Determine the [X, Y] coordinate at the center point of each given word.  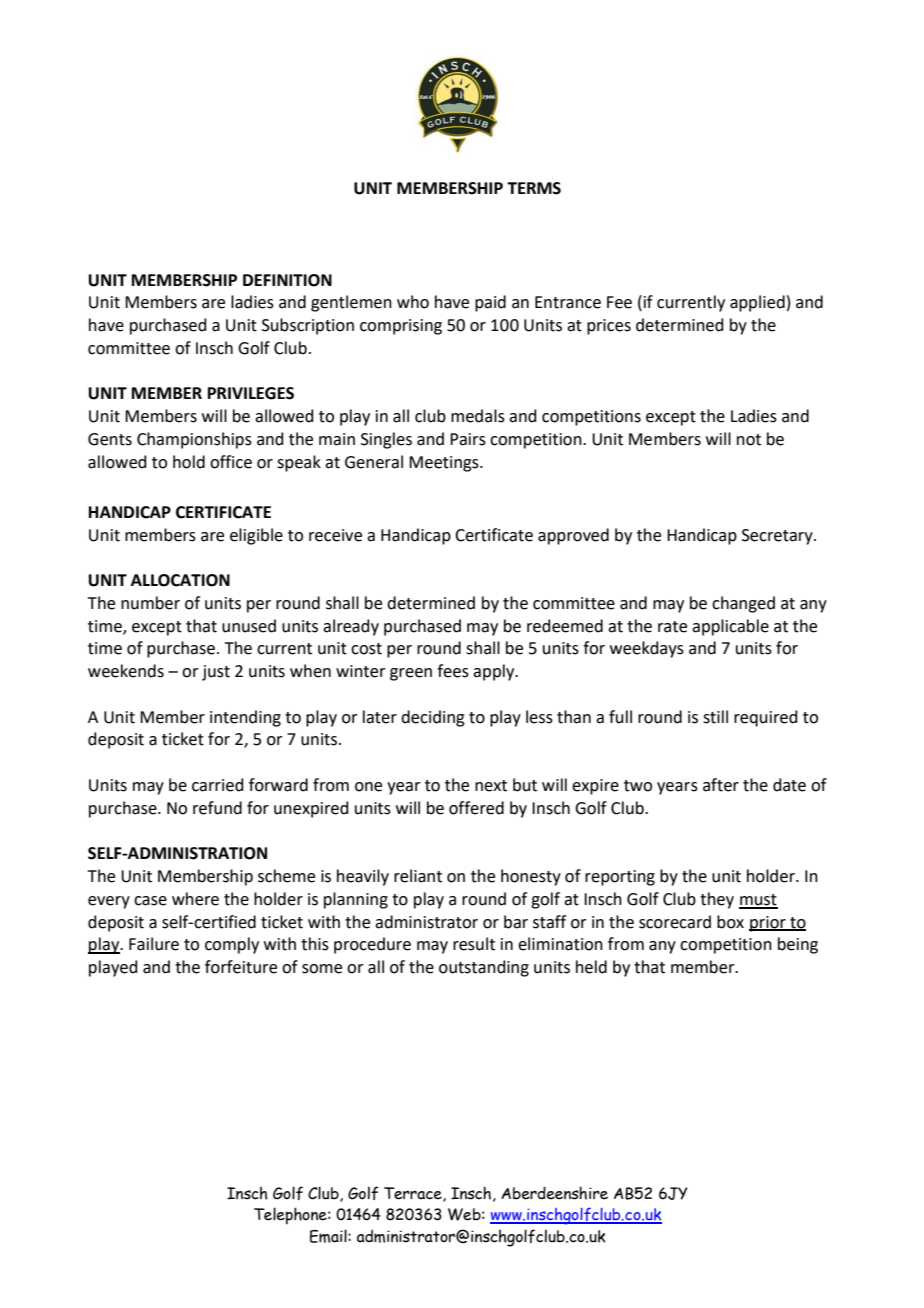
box [730, 922]
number [150, 603]
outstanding [484, 968]
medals [478, 416]
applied [757, 303]
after [721, 785]
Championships [194, 440]
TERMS [534, 188]
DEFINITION [287, 280]
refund [217, 808]
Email [329, 1236]
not [749, 440]
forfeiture [241, 967]
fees [453, 671]
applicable [730, 627]
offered [476, 808]
